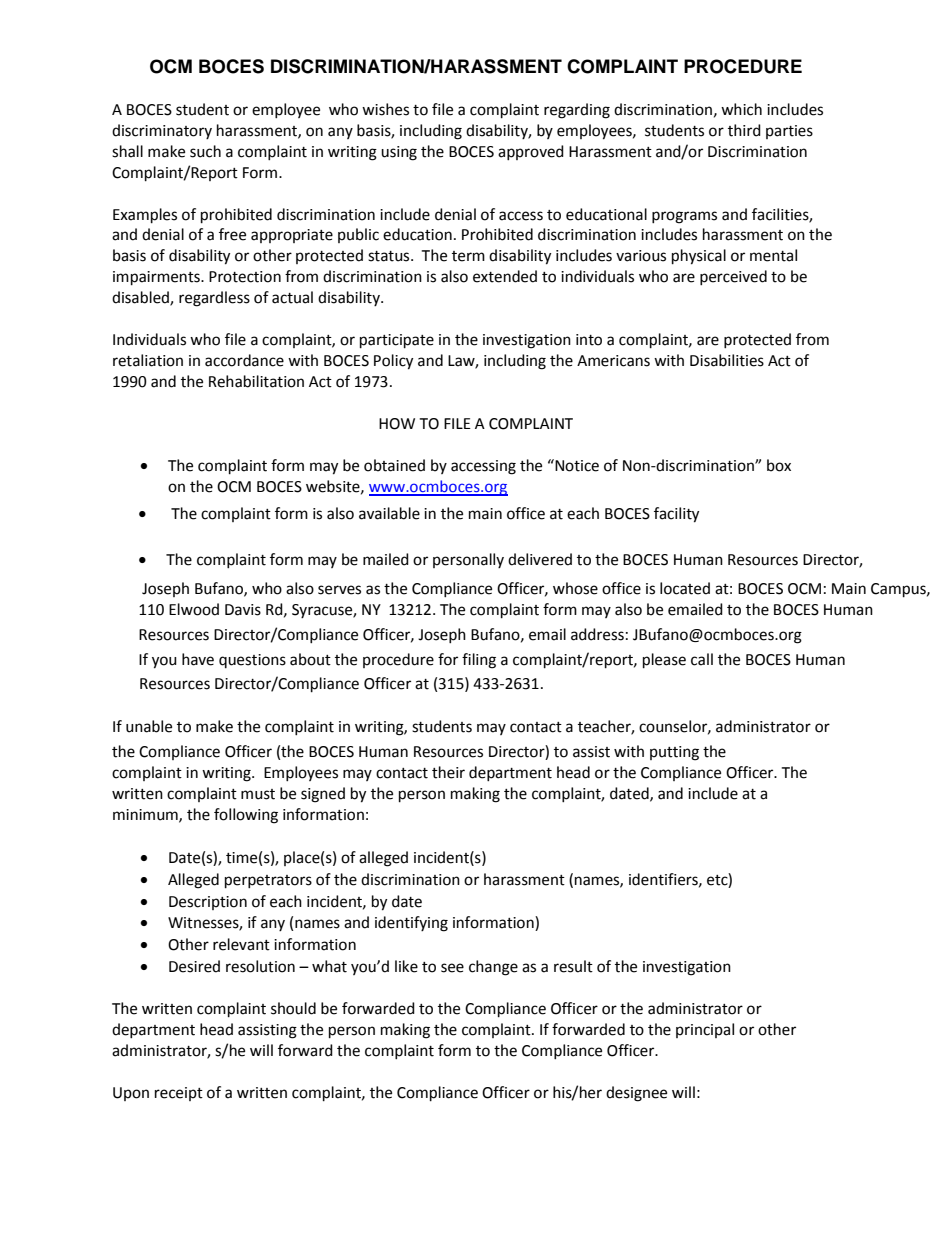 The width and height of the image is (952, 1233). What do you see at coordinates (399, 153) in the image?
I see `using` at bounding box center [399, 153].
